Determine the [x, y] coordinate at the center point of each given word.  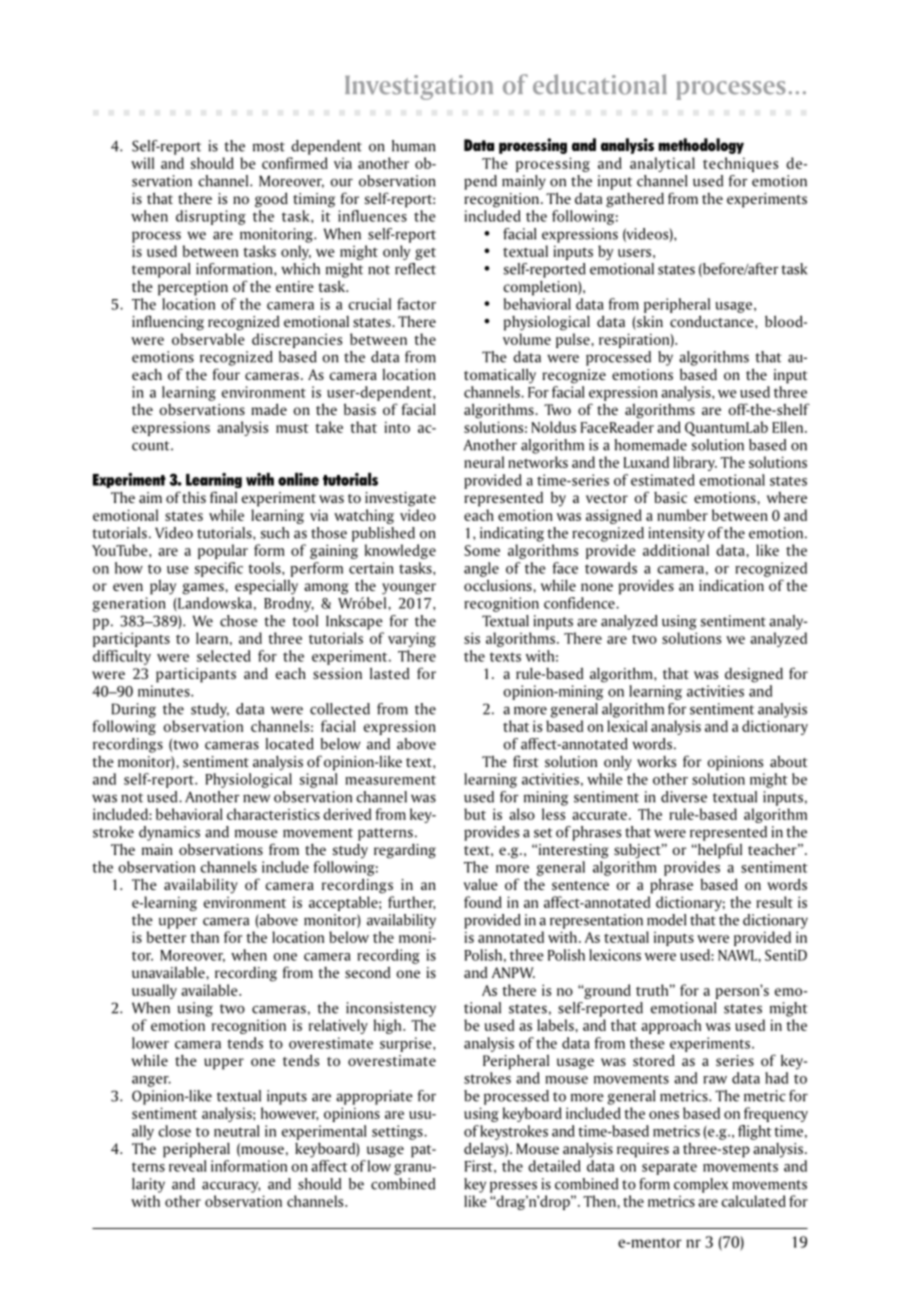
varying [412, 639]
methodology [701, 146]
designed [754, 675]
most [269, 147]
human [414, 146]
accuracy [231, 1187]
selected [224, 656]
